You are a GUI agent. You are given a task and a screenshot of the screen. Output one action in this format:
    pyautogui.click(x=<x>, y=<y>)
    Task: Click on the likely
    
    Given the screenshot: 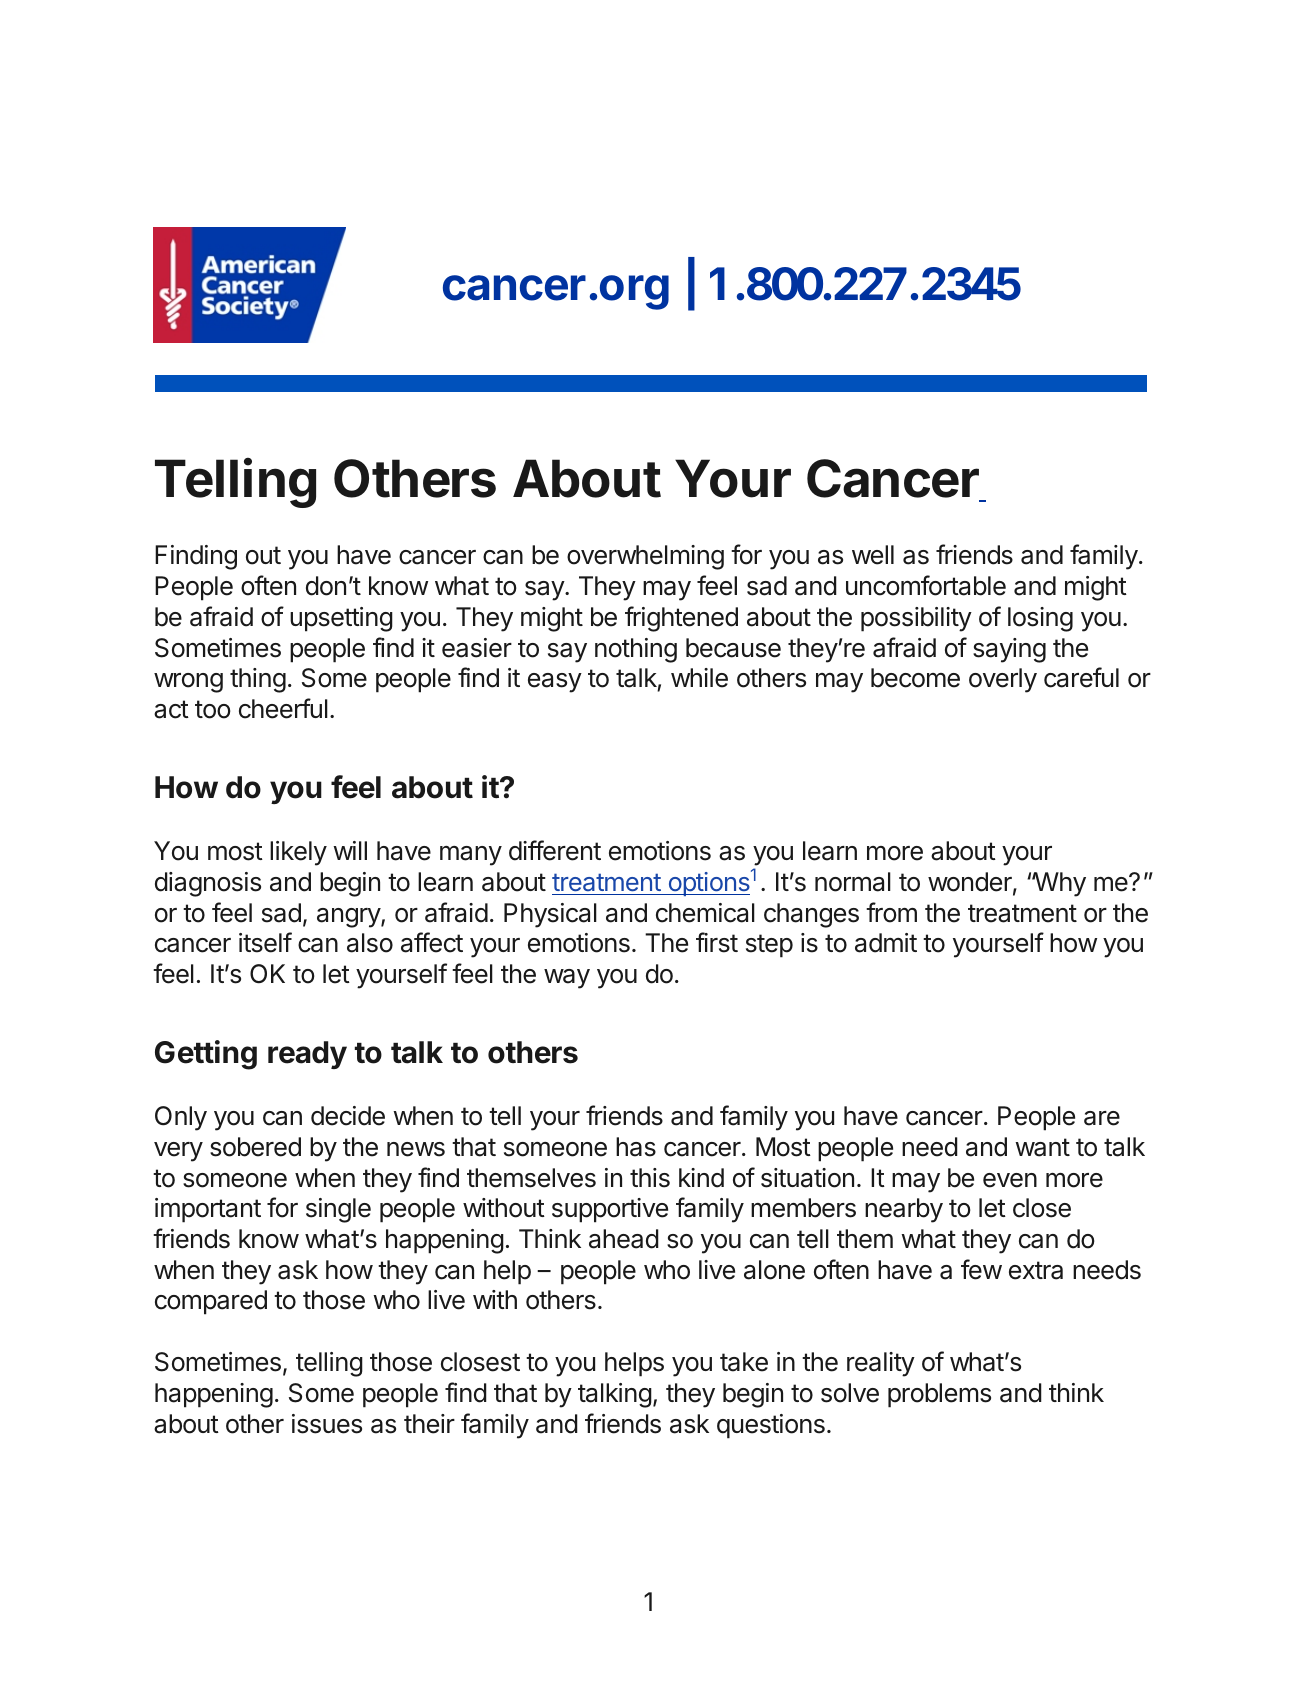 What is the action you would take?
    pyautogui.click(x=298, y=853)
